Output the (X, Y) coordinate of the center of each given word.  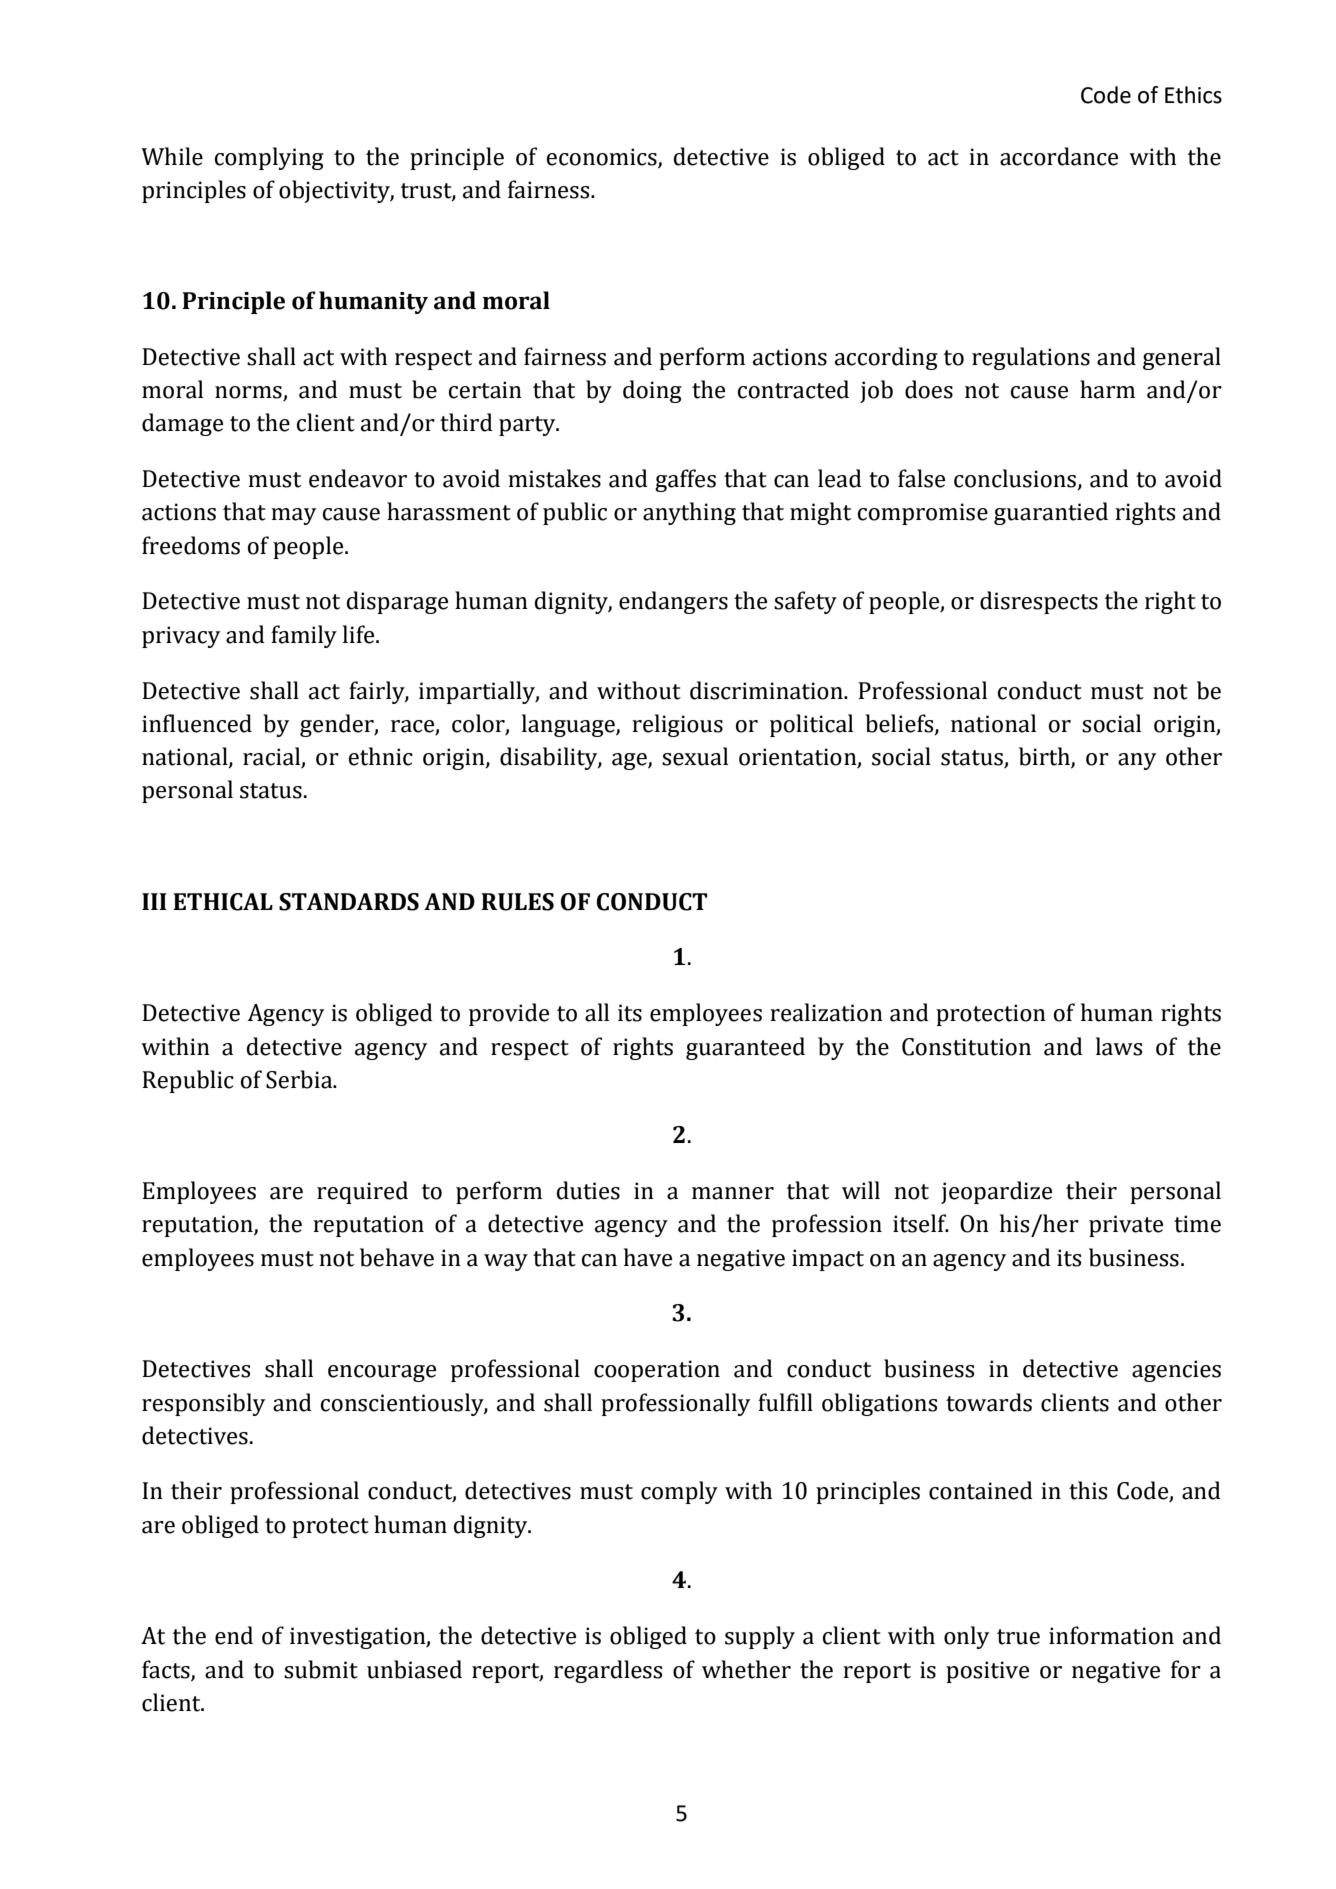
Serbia (300, 1079)
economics (603, 157)
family (304, 636)
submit (321, 1669)
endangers (673, 602)
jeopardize (996, 1192)
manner (733, 1193)
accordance (1059, 156)
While (172, 156)
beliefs (900, 724)
